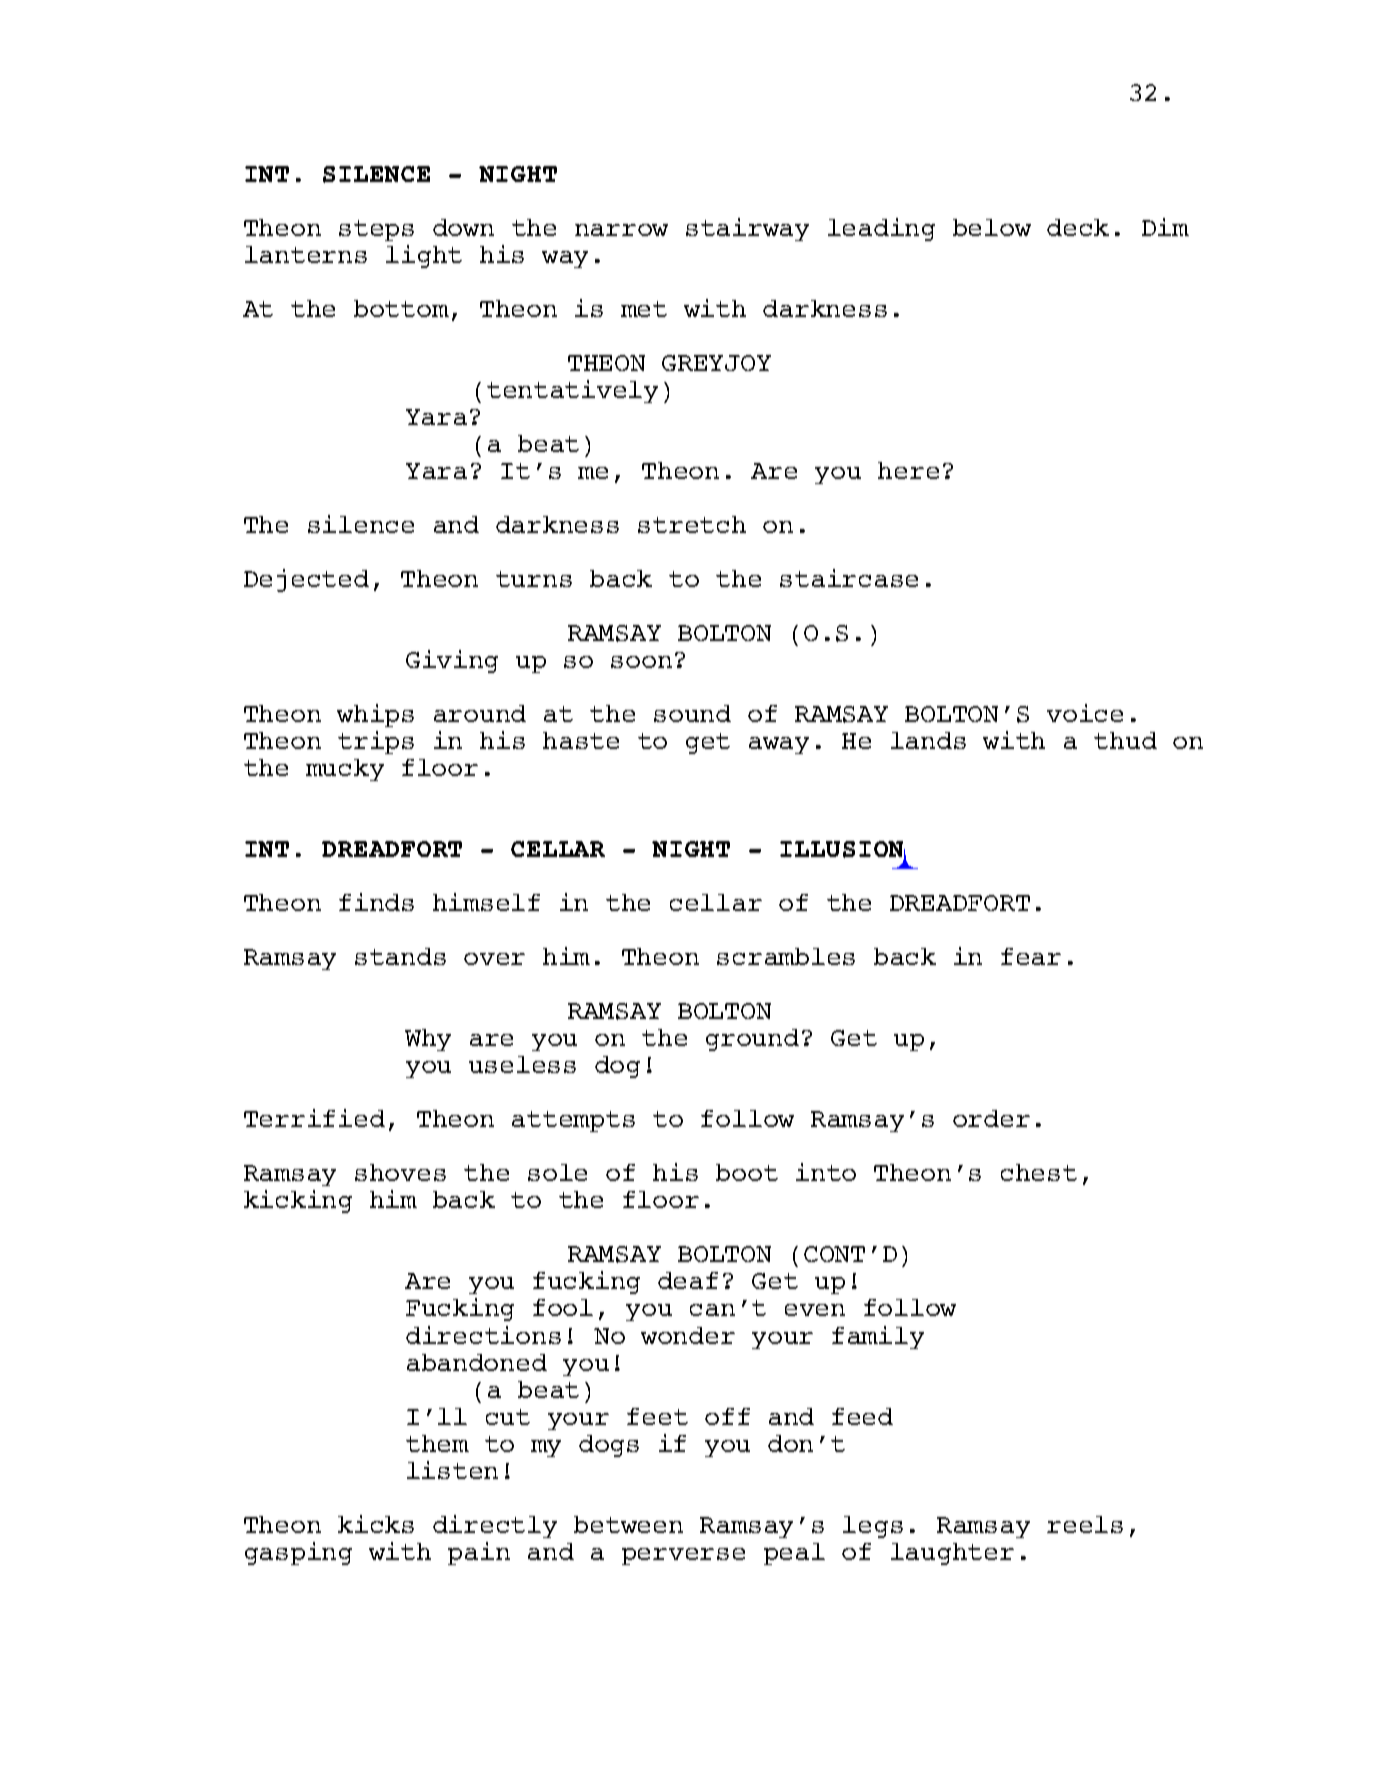 This page has height=1783, width=1378. What do you see at coordinates (376, 1524) in the page?
I see `kicks` at bounding box center [376, 1524].
